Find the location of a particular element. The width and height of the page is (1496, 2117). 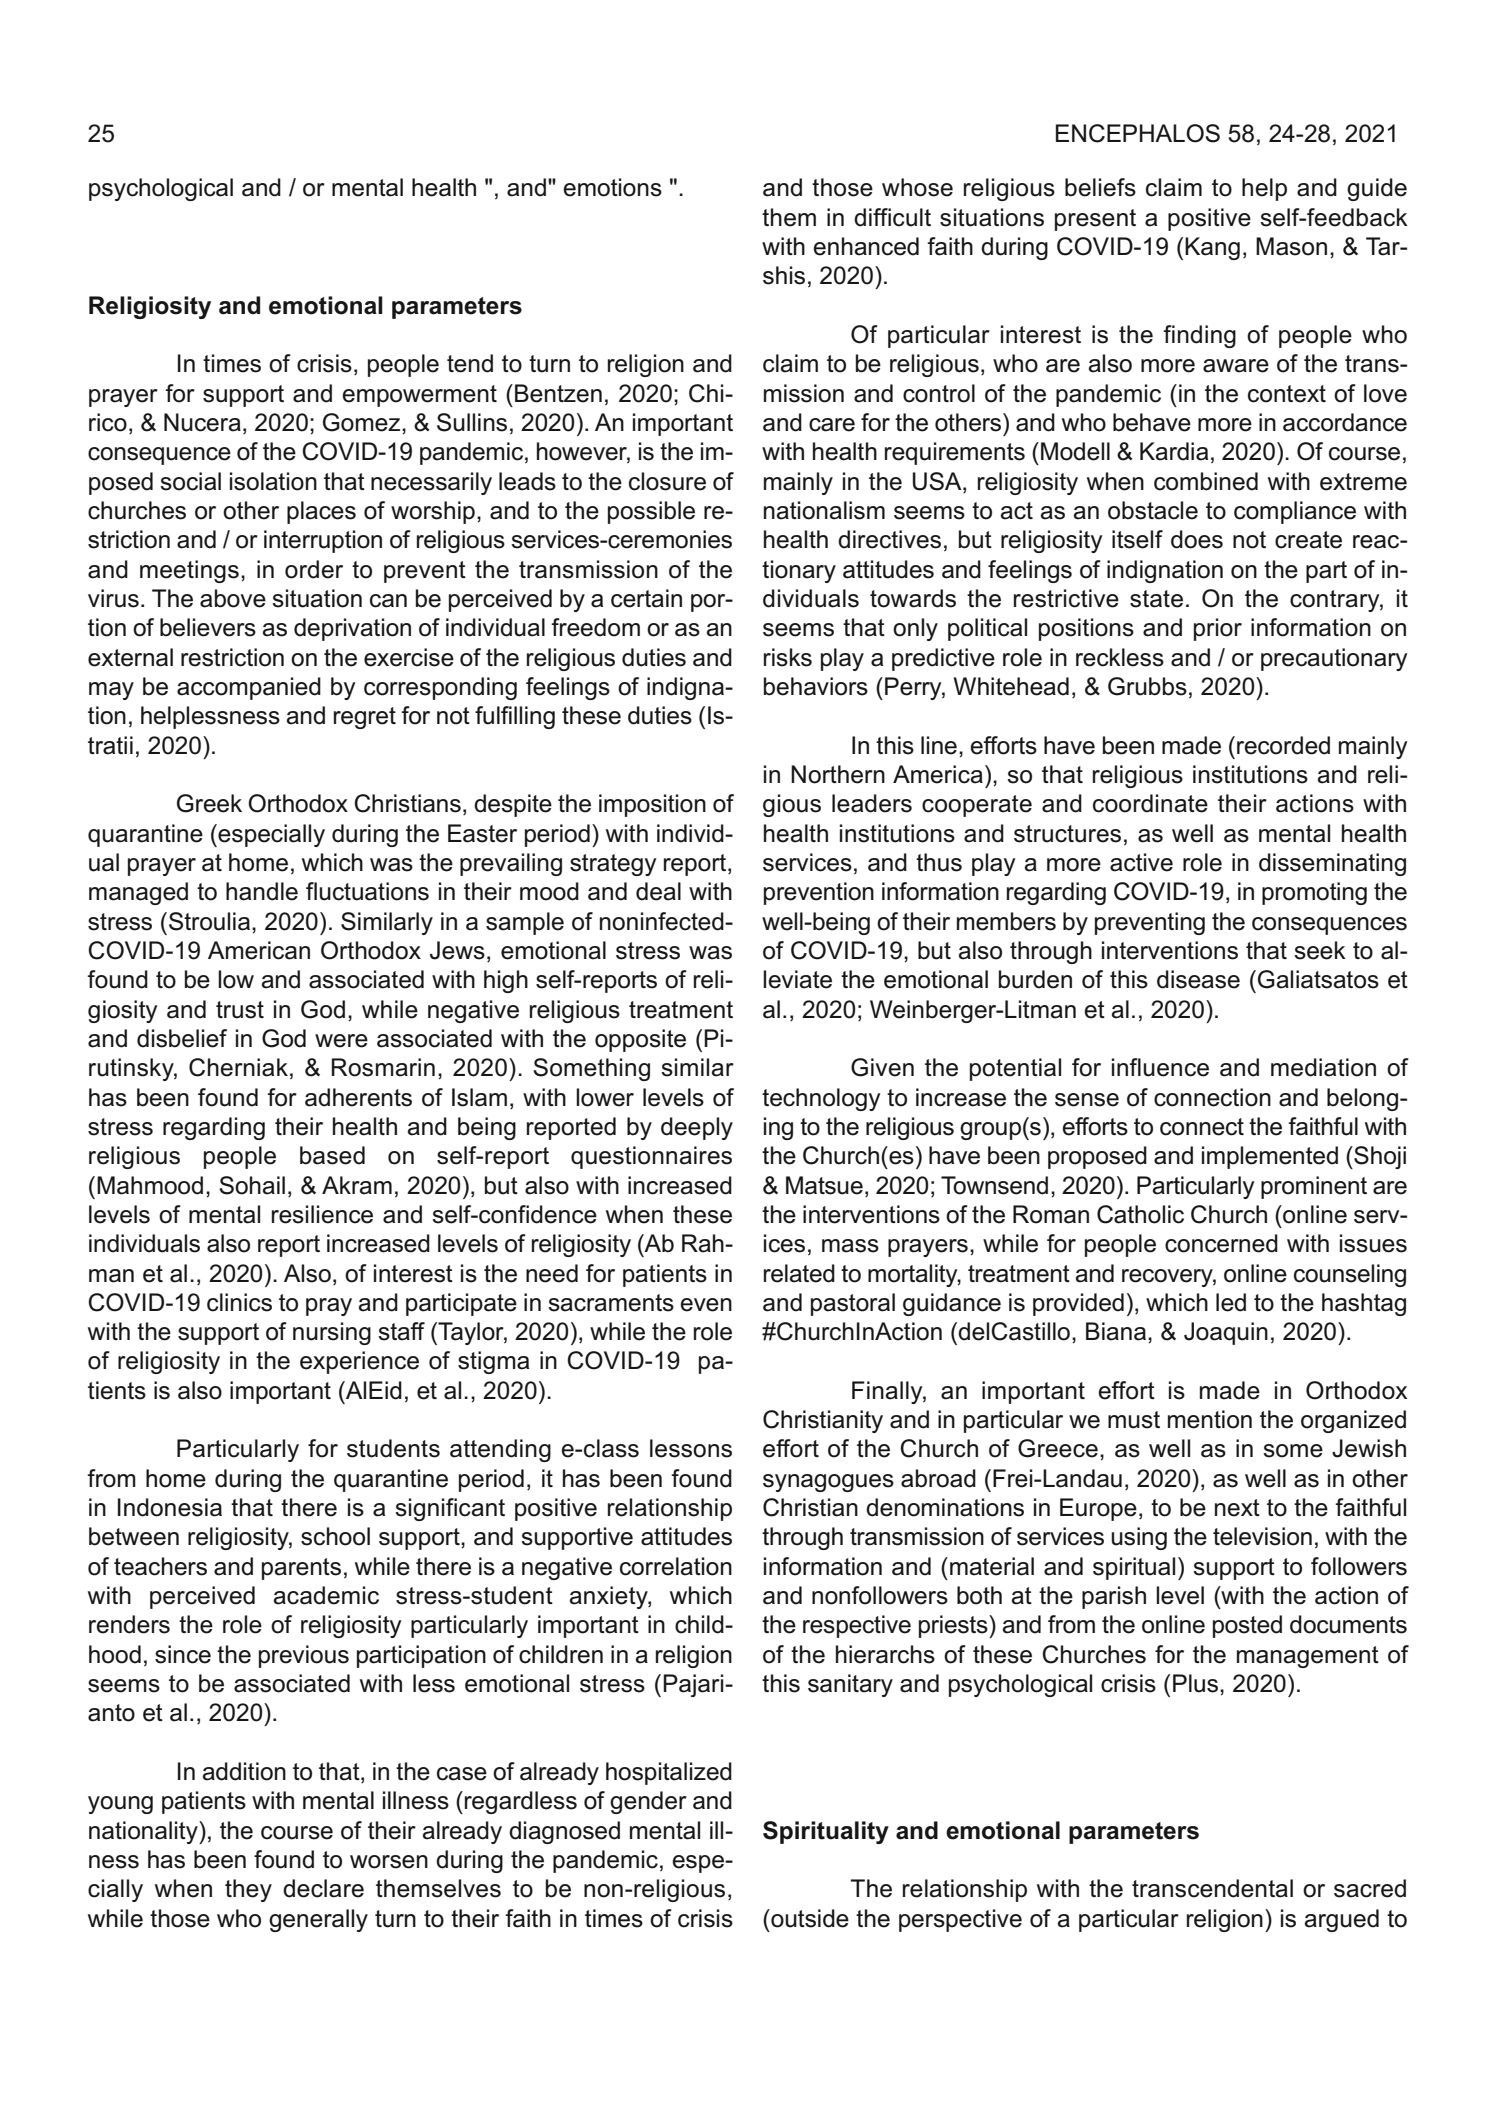

argued is located at coordinates (1342, 1920).
